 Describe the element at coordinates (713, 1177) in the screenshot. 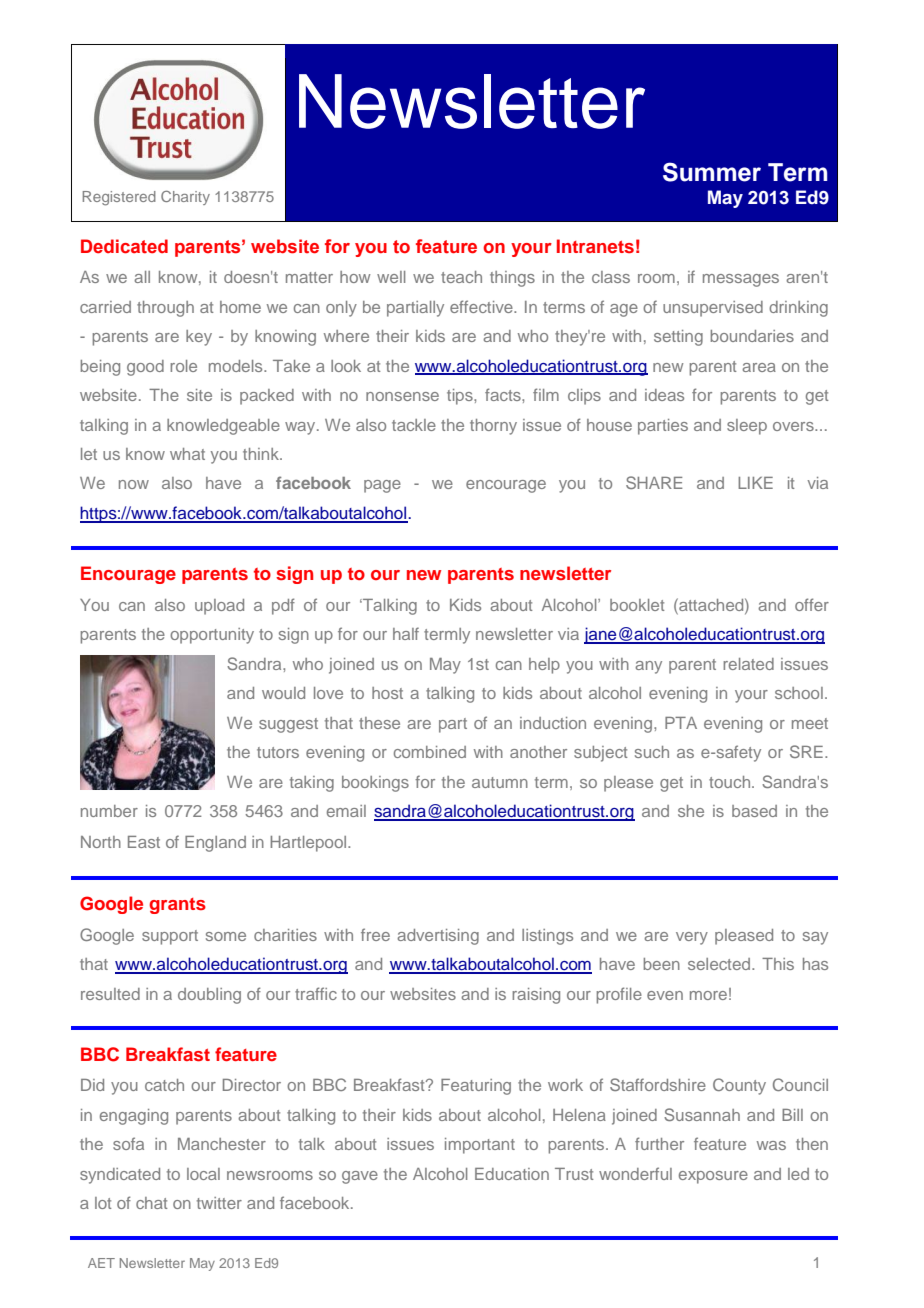

I see `exposure` at that location.
